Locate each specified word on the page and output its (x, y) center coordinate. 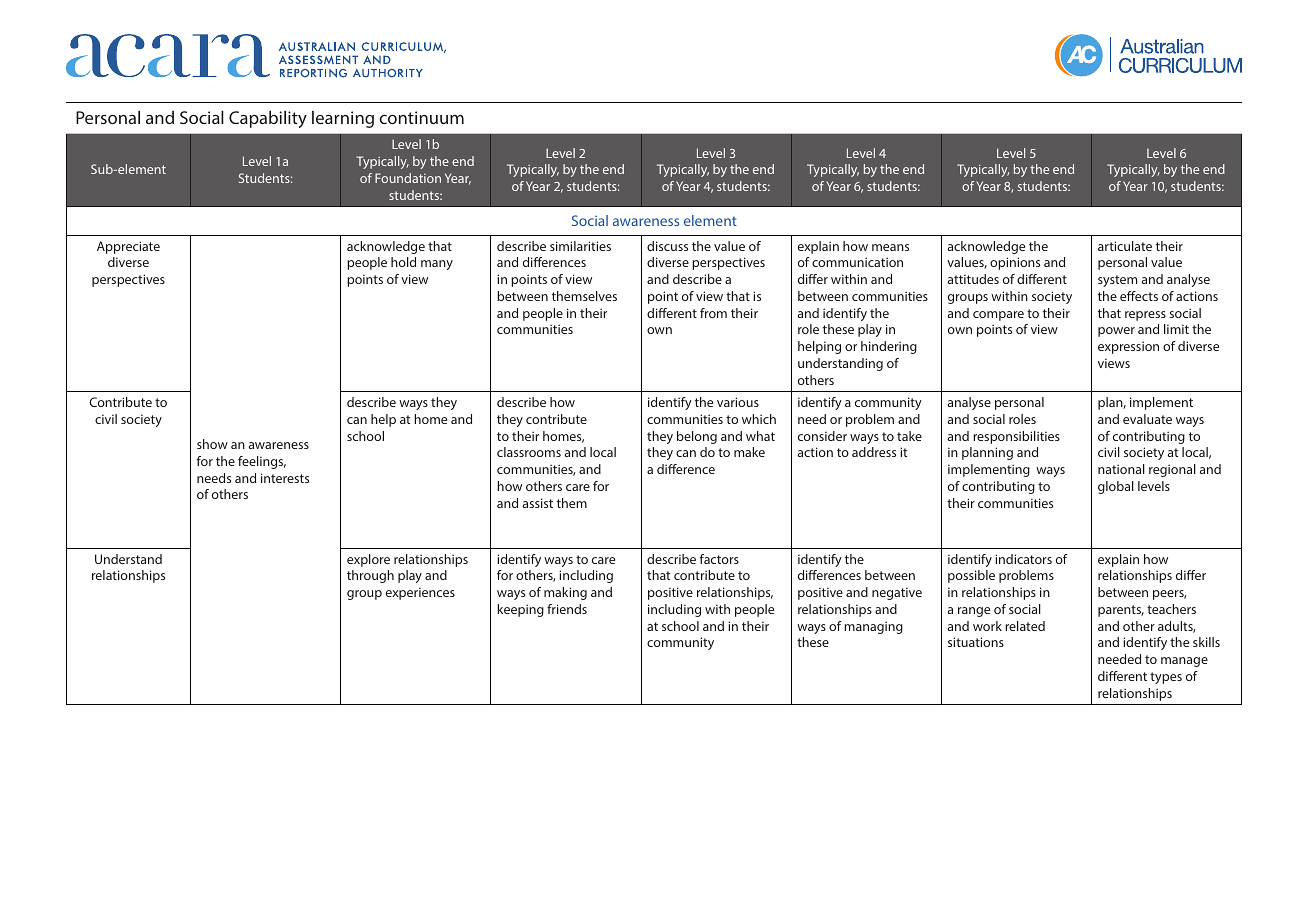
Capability (268, 119)
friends (567, 609)
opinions (1015, 263)
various (738, 402)
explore (368, 560)
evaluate (1147, 419)
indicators (1023, 559)
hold (403, 262)
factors (719, 559)
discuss (667, 246)
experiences (420, 593)
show (212, 444)
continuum (421, 117)
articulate (1125, 246)
